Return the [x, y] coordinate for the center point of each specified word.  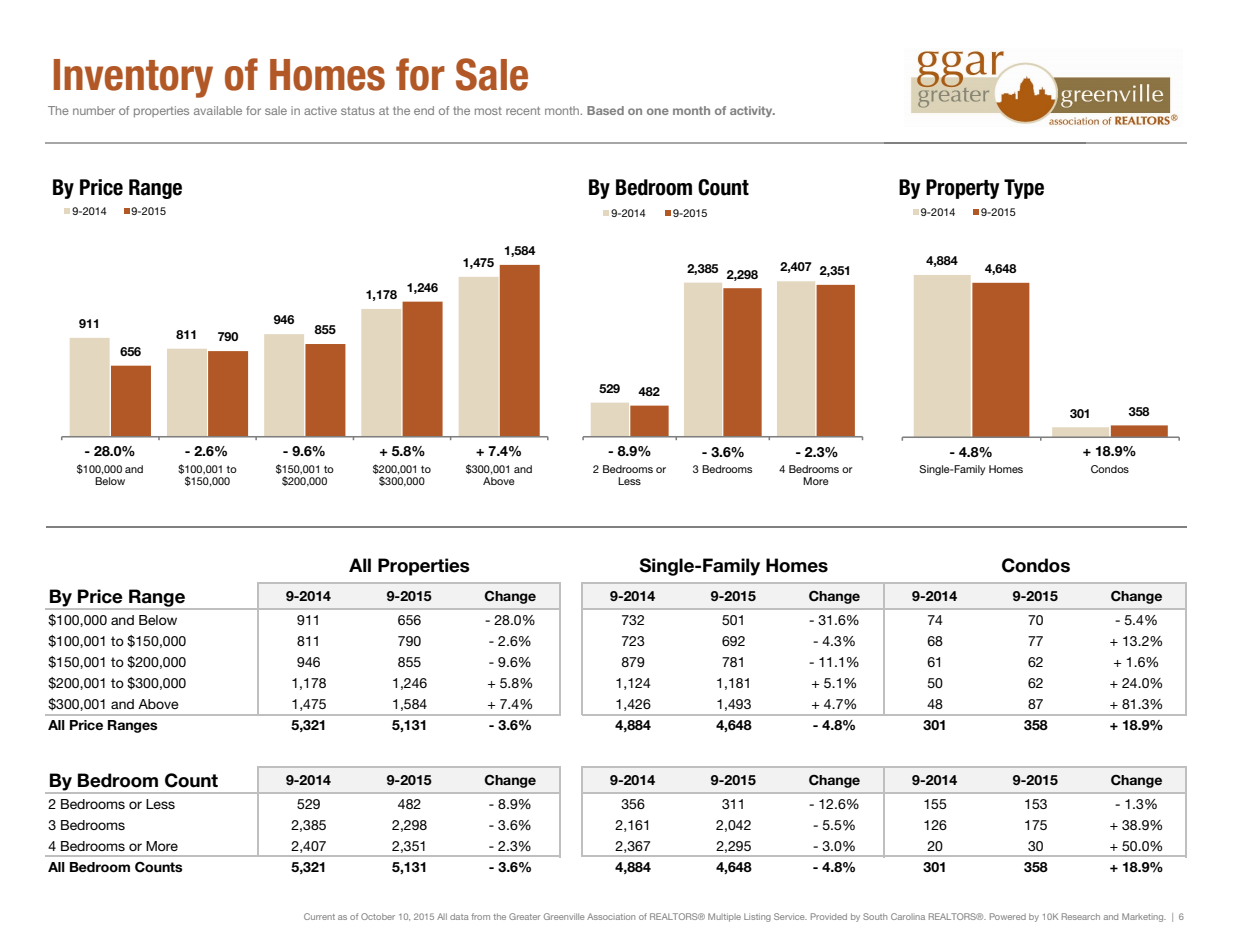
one [658, 111]
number [94, 110]
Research [1081, 916]
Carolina [908, 916]
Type [1024, 189]
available [218, 110]
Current [319, 916]
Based [605, 110]
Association [611, 916]
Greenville [564, 916]
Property [963, 189]
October [378, 916]
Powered [1008, 916]
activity [752, 111]
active [320, 110]
